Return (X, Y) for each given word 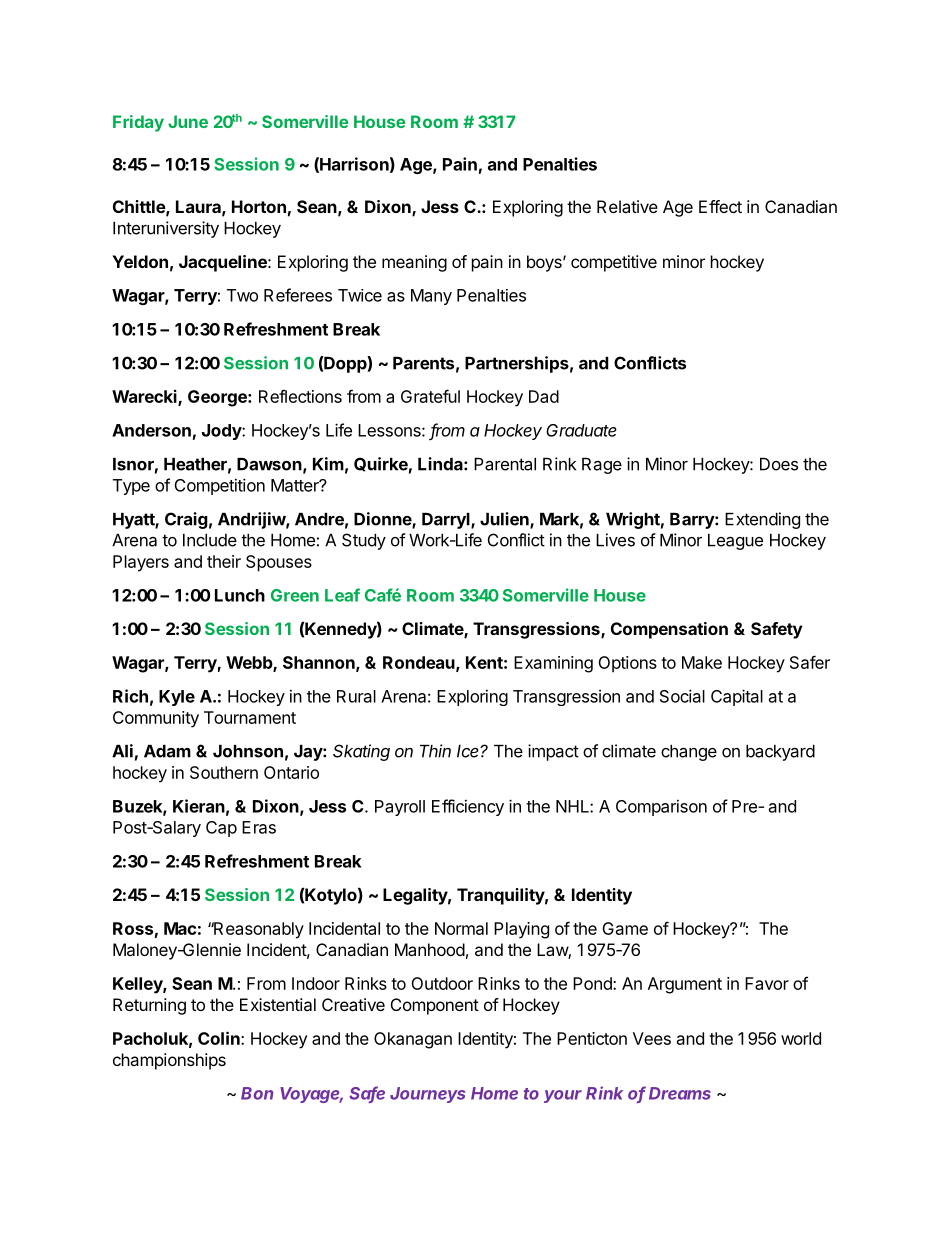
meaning (414, 263)
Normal (461, 928)
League (735, 542)
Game (625, 928)
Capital (737, 697)
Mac (180, 928)
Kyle (177, 698)
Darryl (447, 521)
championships (169, 1061)
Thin (435, 751)
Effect (720, 206)
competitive (614, 263)
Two (242, 295)
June (188, 121)
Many (431, 297)
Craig (186, 520)
